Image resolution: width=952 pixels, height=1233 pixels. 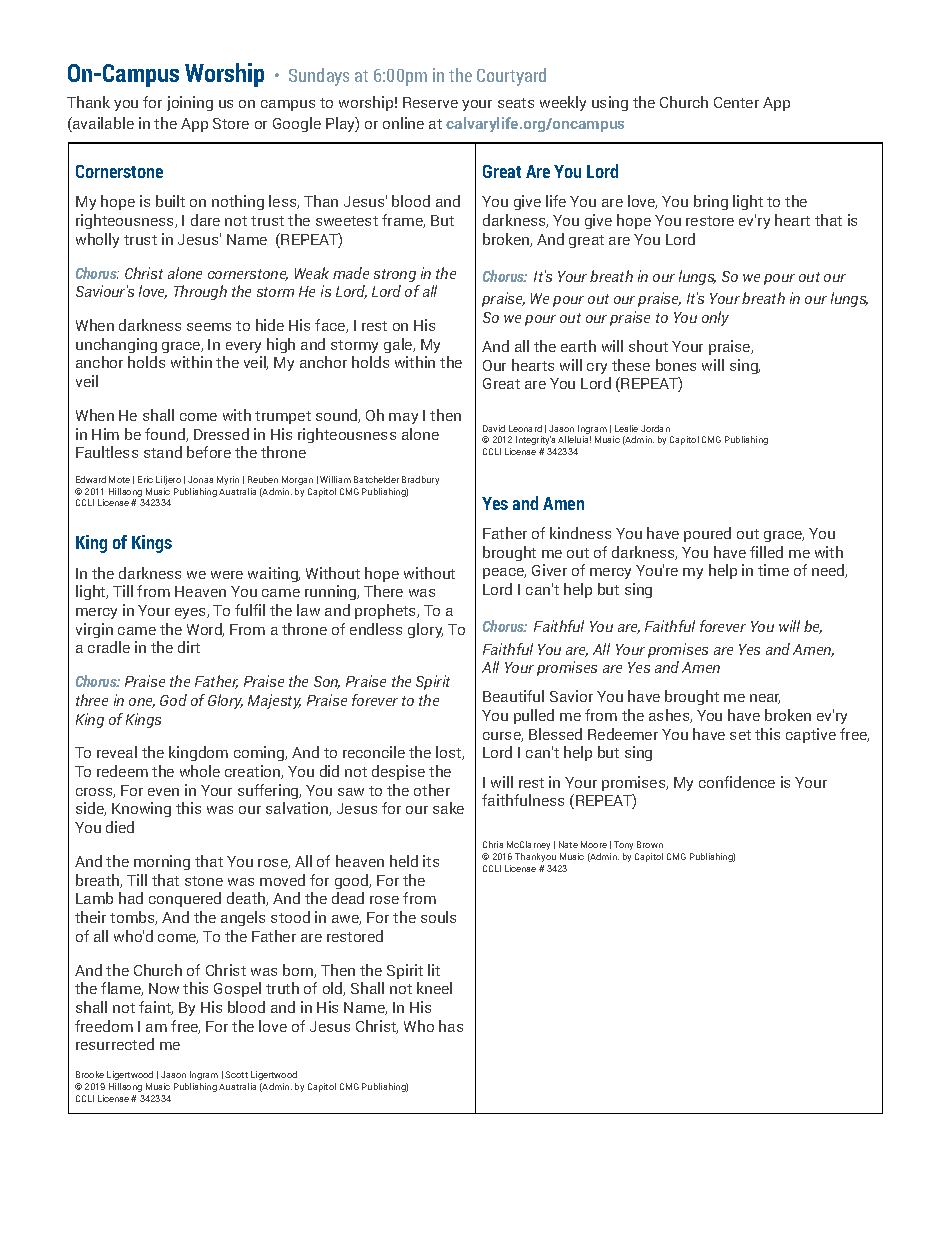 What do you see at coordinates (448, 808) in the screenshot?
I see `sake` at bounding box center [448, 808].
